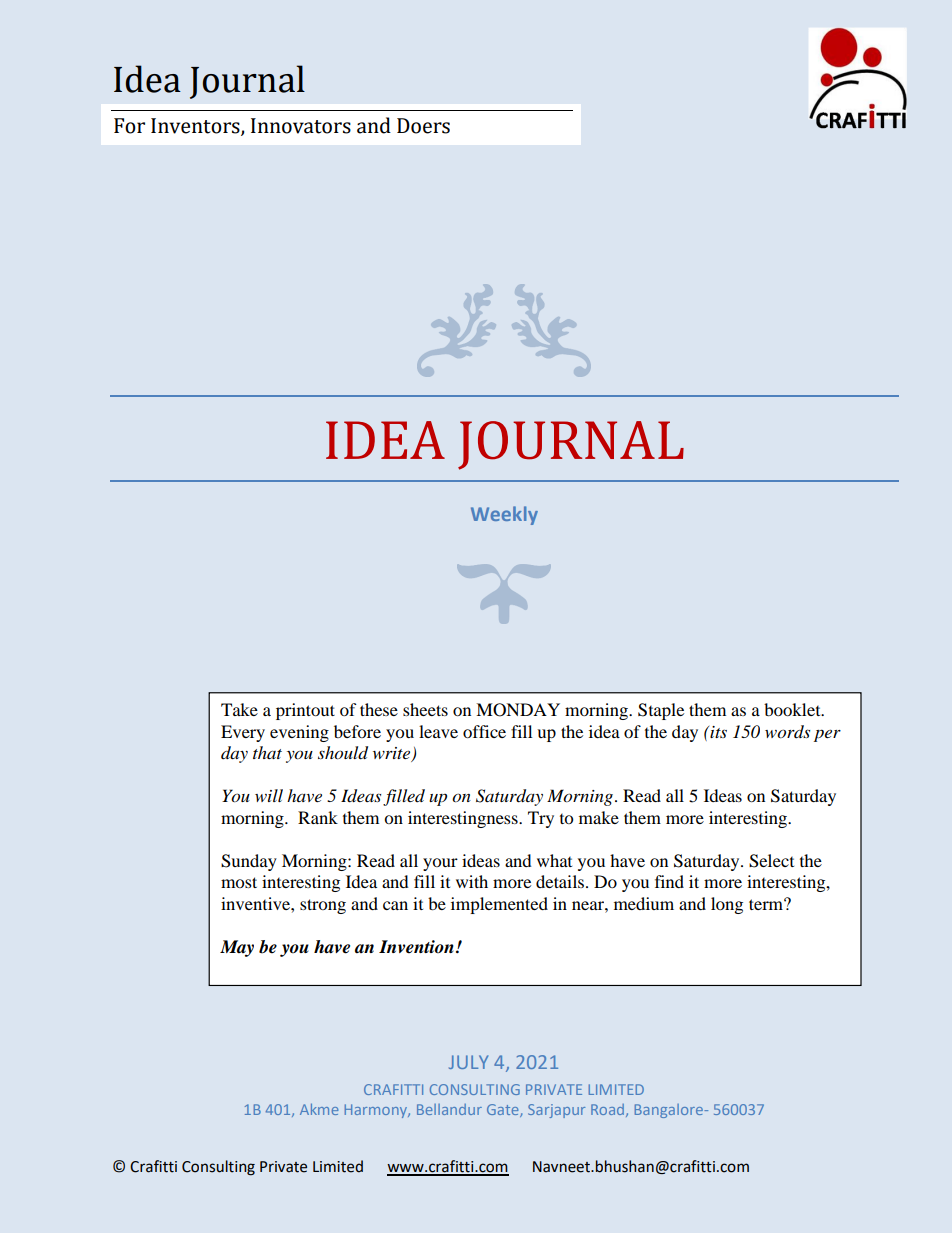 The image size is (952, 1233). What do you see at coordinates (504, 1110) in the image?
I see `Gate` at bounding box center [504, 1110].
